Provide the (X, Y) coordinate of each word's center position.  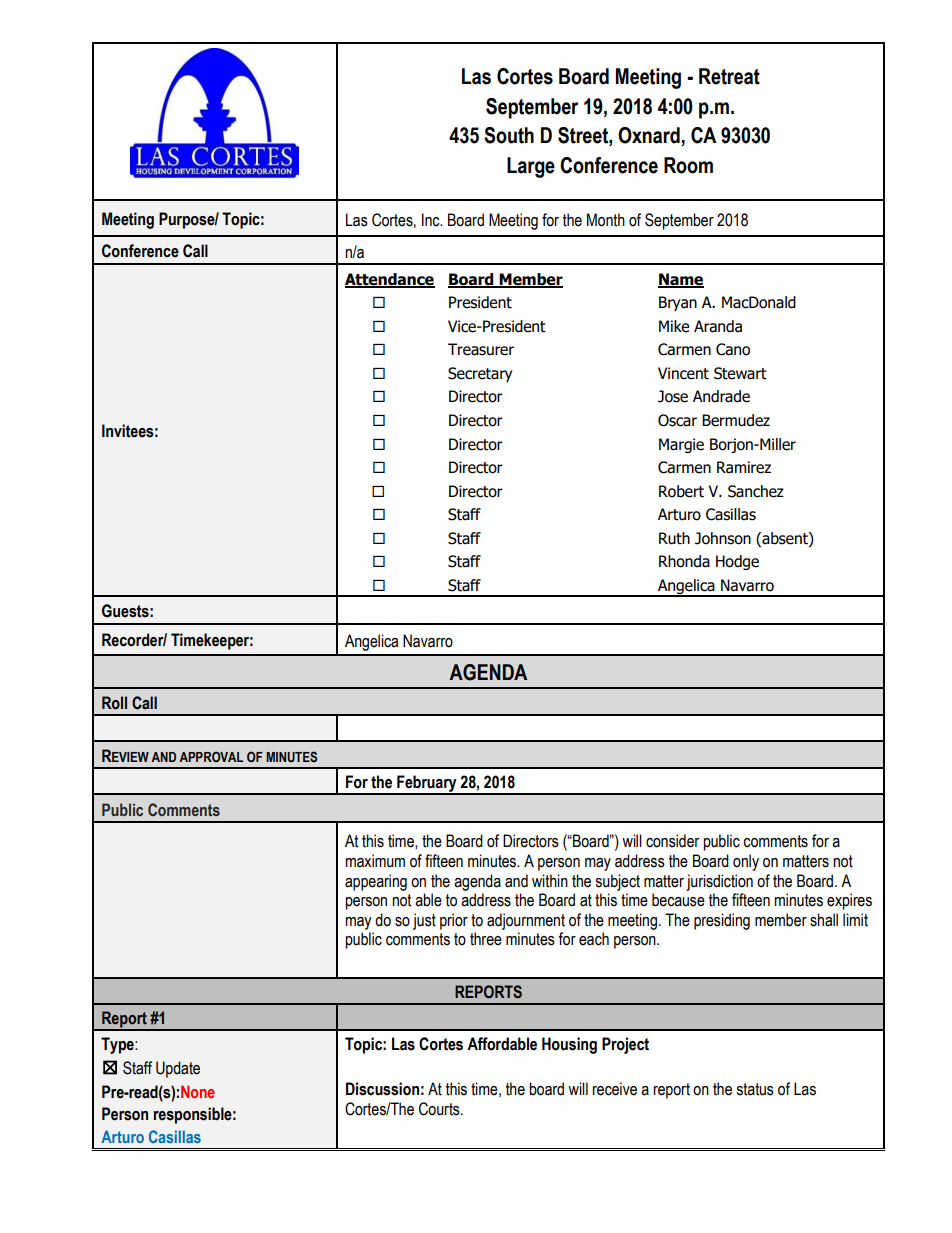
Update (178, 1069)
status (755, 1089)
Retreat (729, 76)
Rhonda (684, 561)
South (509, 135)
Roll (114, 703)
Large (531, 167)
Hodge (737, 562)
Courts (440, 1109)
